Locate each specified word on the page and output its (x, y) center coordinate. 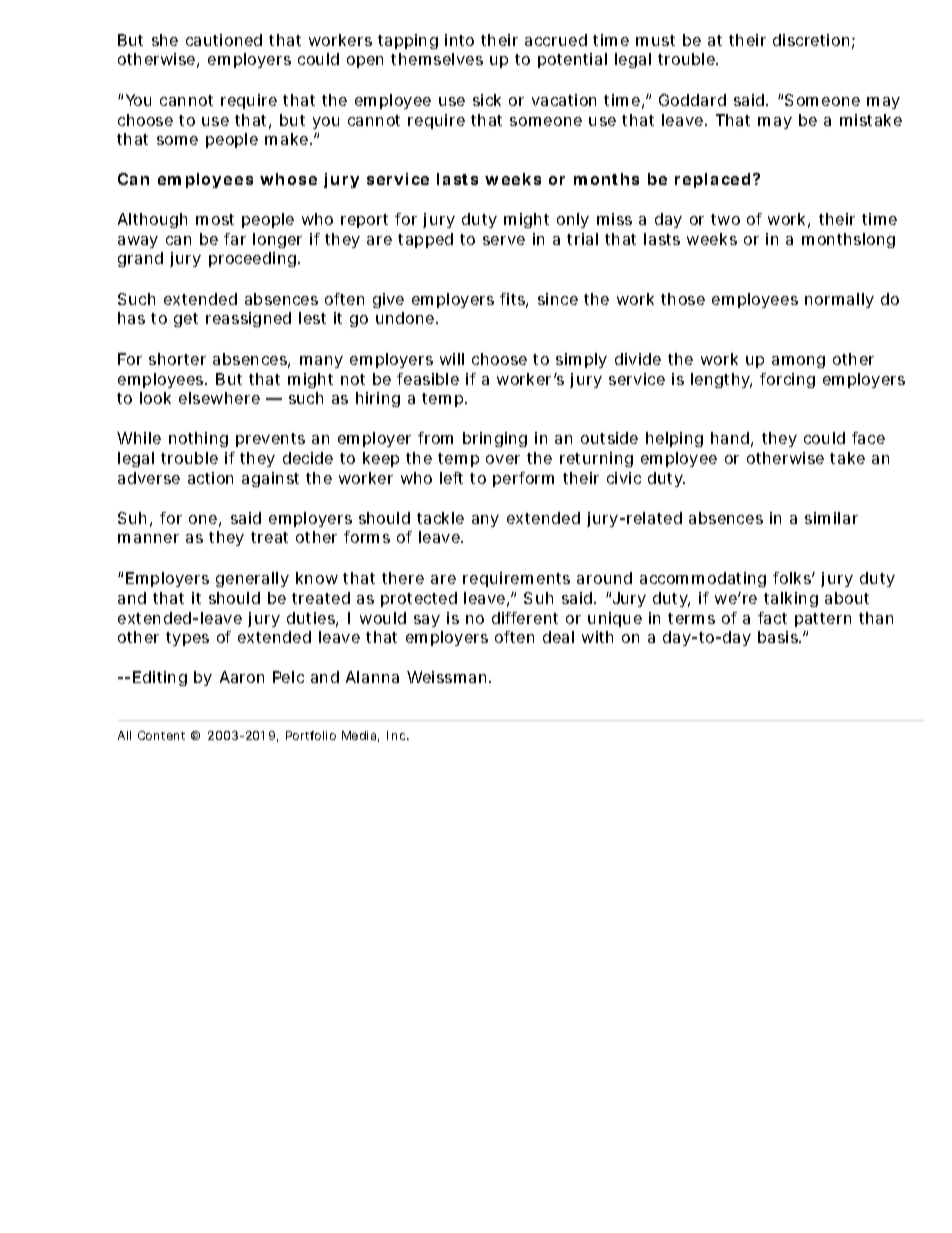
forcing (787, 380)
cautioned (224, 40)
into (459, 40)
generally (252, 579)
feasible (428, 379)
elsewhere (219, 398)
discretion (811, 40)
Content (161, 735)
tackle (440, 518)
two (725, 219)
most (215, 219)
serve (504, 240)
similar (831, 518)
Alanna (372, 677)
